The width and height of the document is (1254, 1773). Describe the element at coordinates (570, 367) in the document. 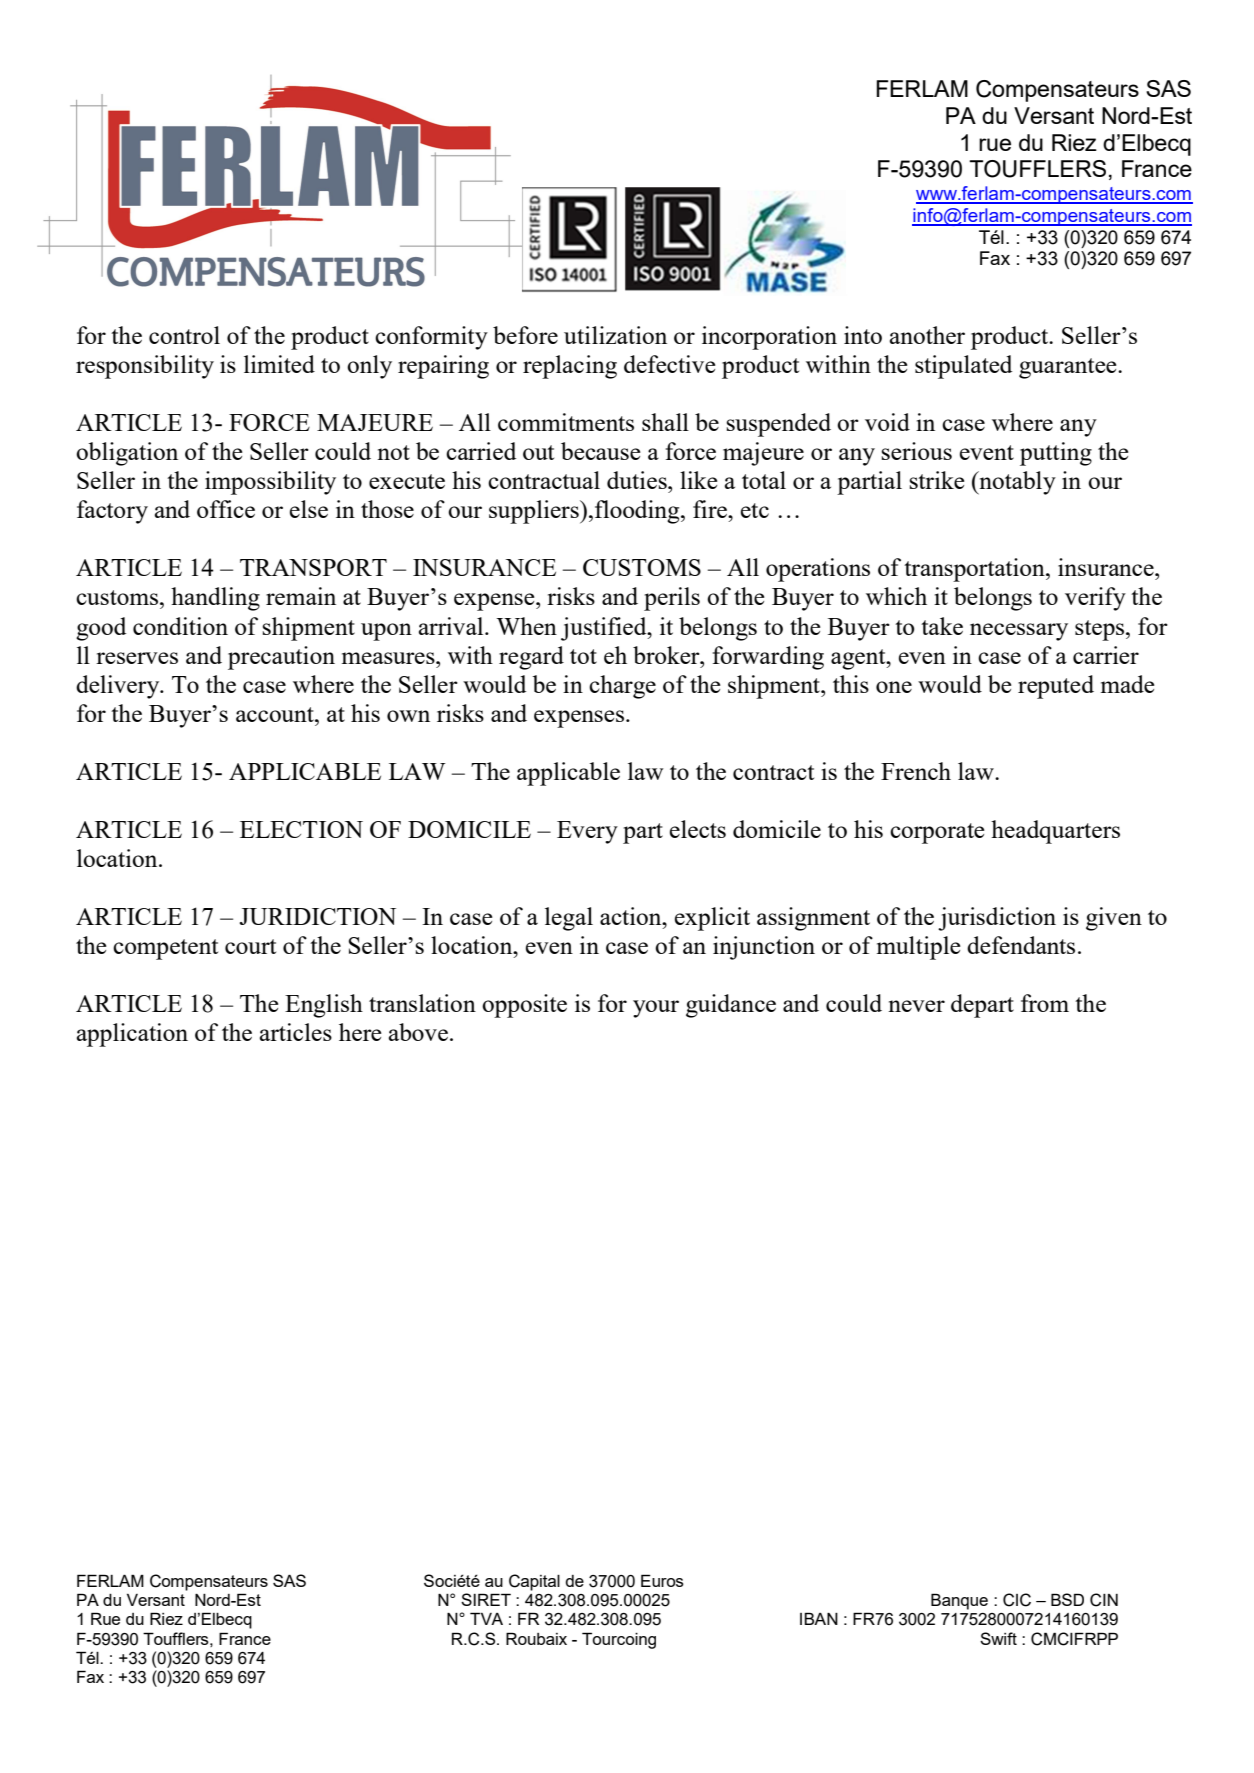

I see `replacing` at that location.
